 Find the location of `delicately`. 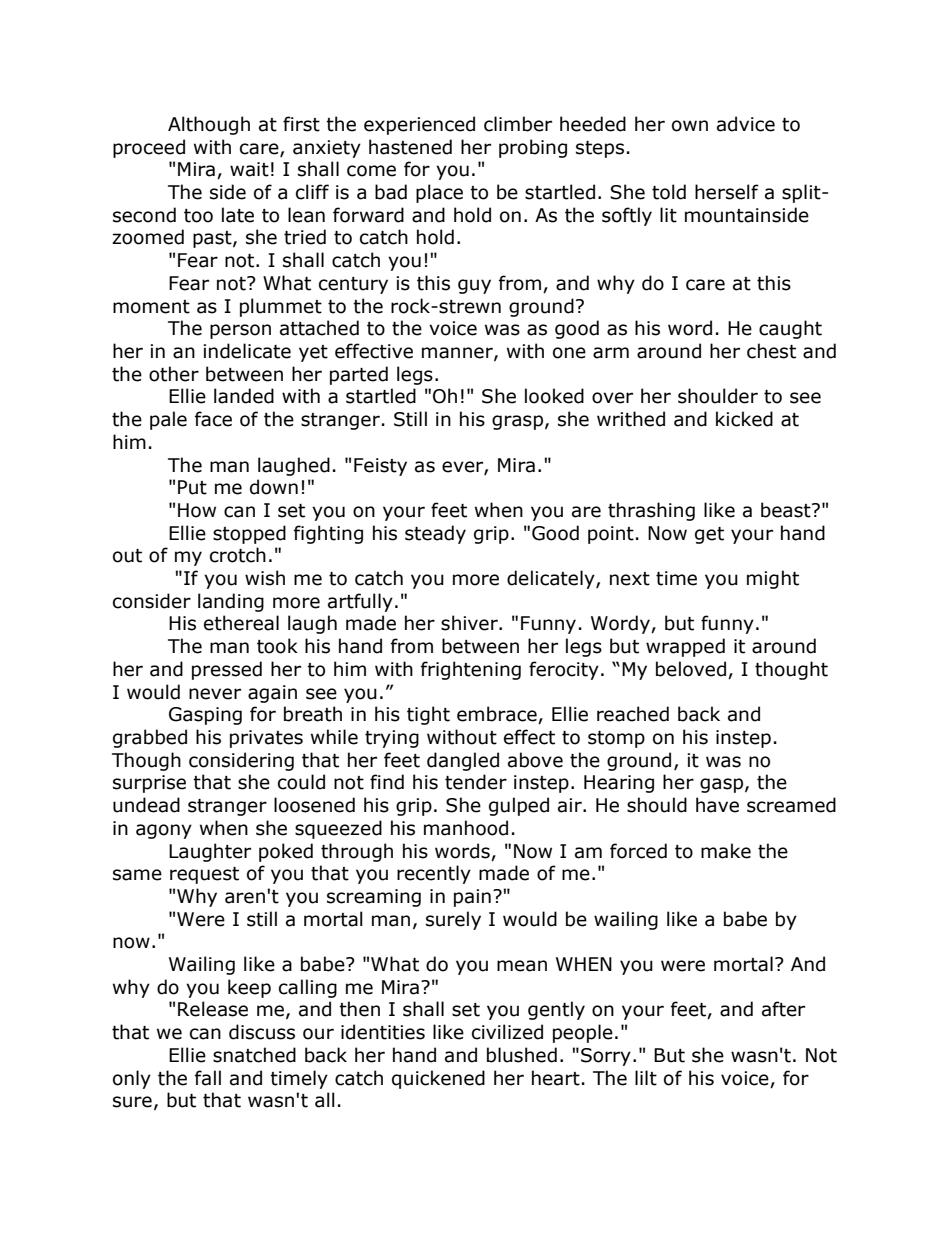

delicately is located at coordinates (552, 579).
